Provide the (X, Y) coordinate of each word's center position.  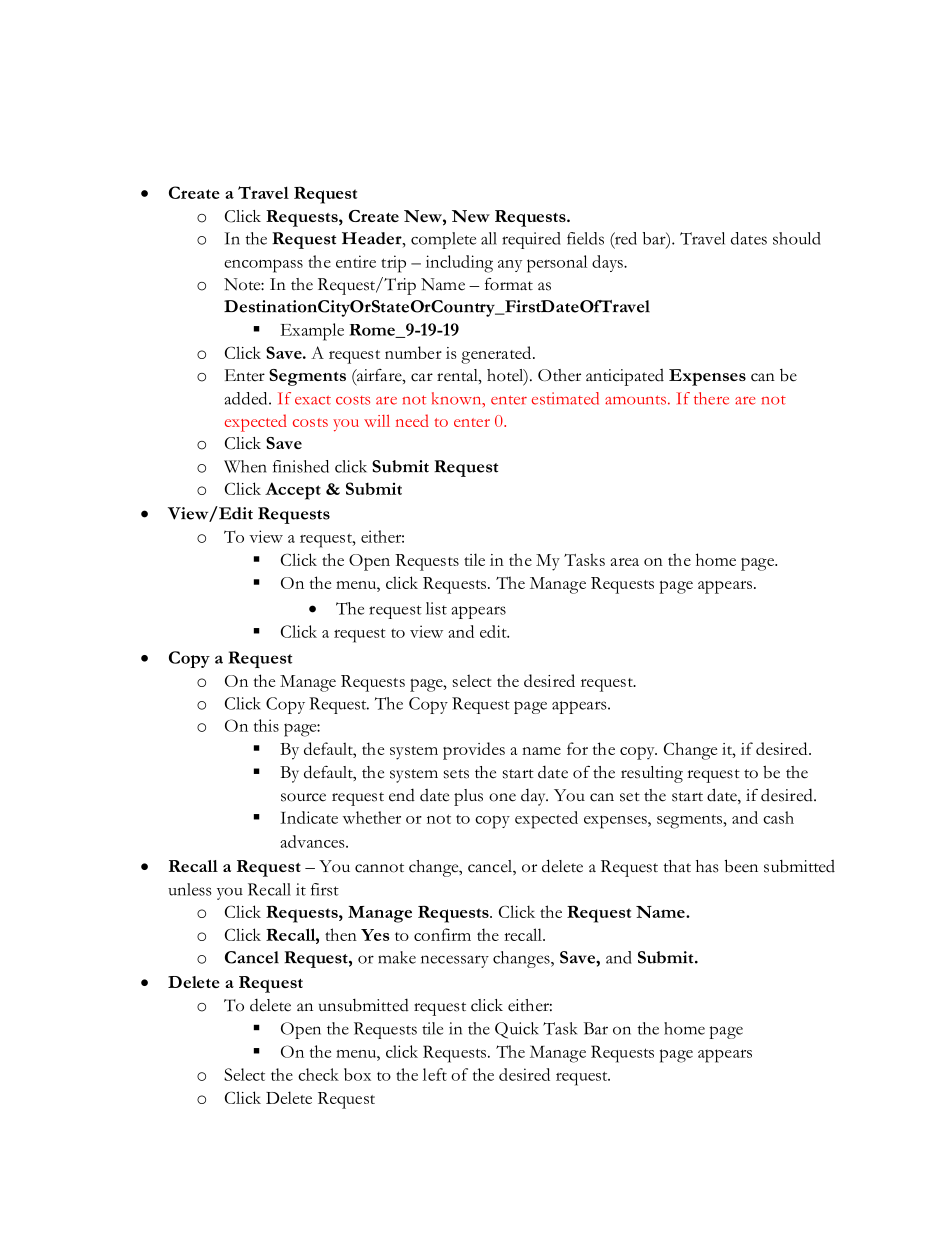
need (412, 420)
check (318, 1074)
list (436, 608)
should (797, 238)
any (510, 266)
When (245, 466)
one (502, 797)
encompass (263, 266)
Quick (516, 1030)
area (625, 562)
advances (313, 841)
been (741, 866)
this (266, 725)
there (711, 398)
